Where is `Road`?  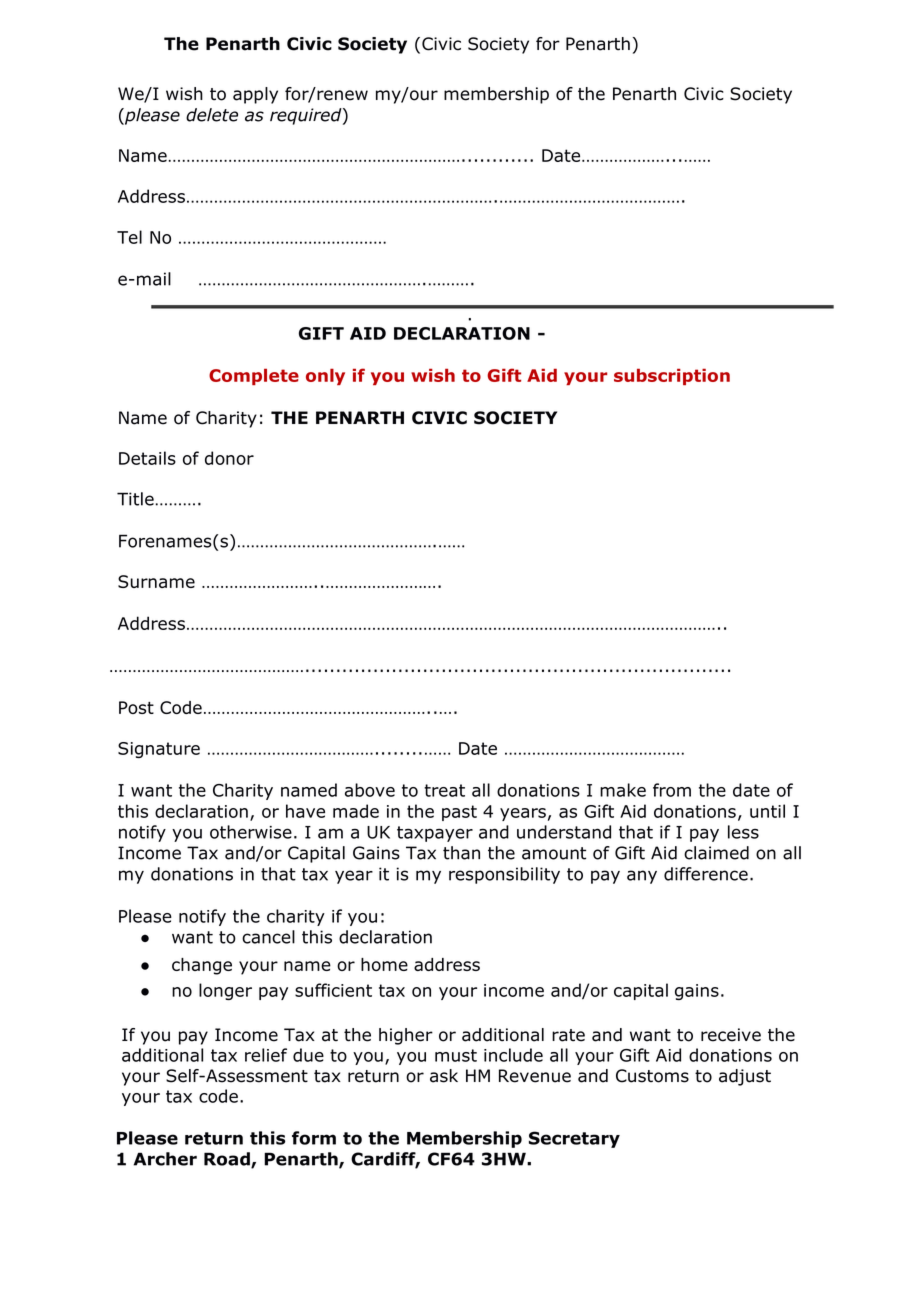 Road is located at coordinates (228, 1160).
